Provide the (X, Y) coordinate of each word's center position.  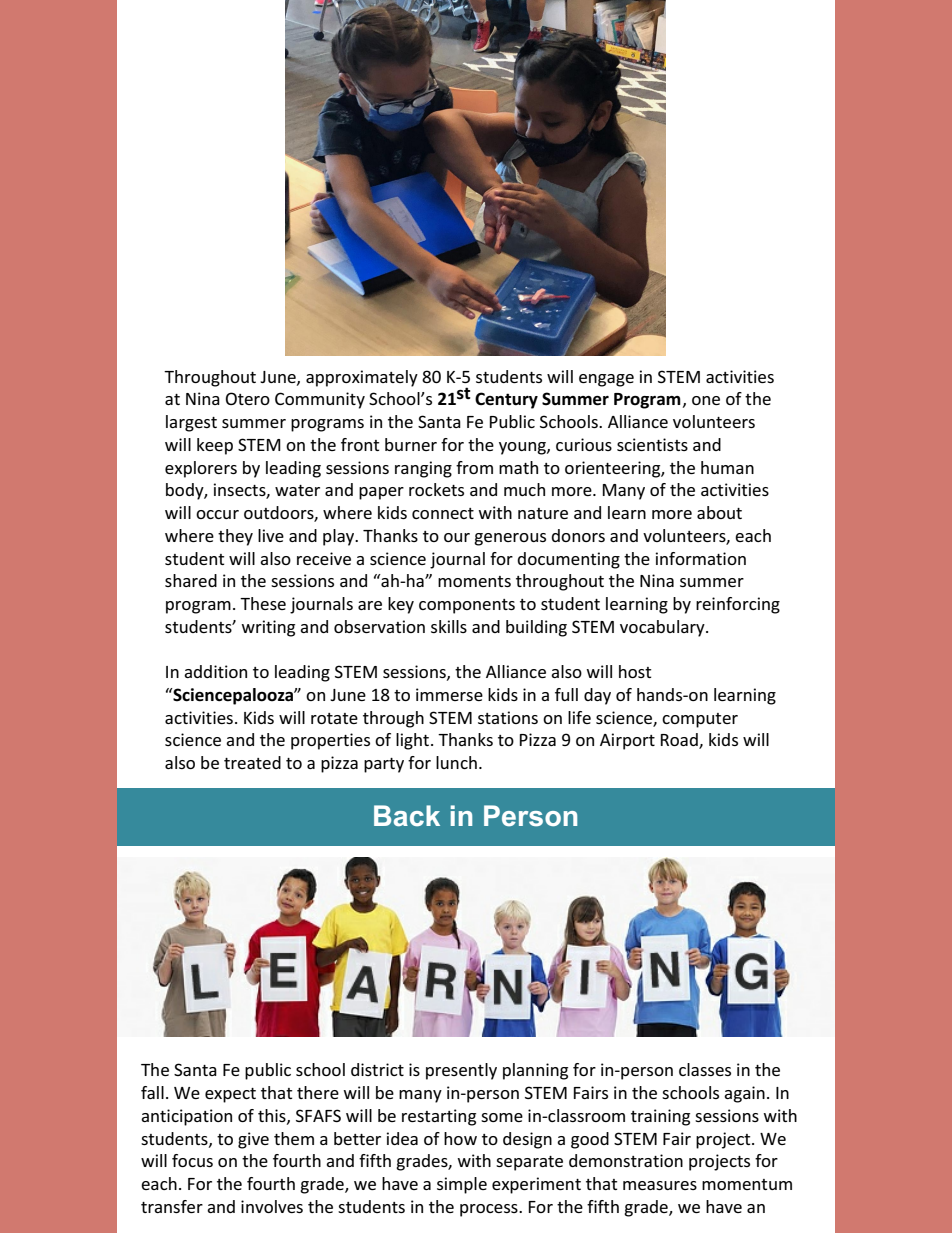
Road (680, 741)
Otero (248, 398)
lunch (456, 762)
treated (252, 762)
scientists (652, 444)
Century (506, 400)
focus (192, 1160)
